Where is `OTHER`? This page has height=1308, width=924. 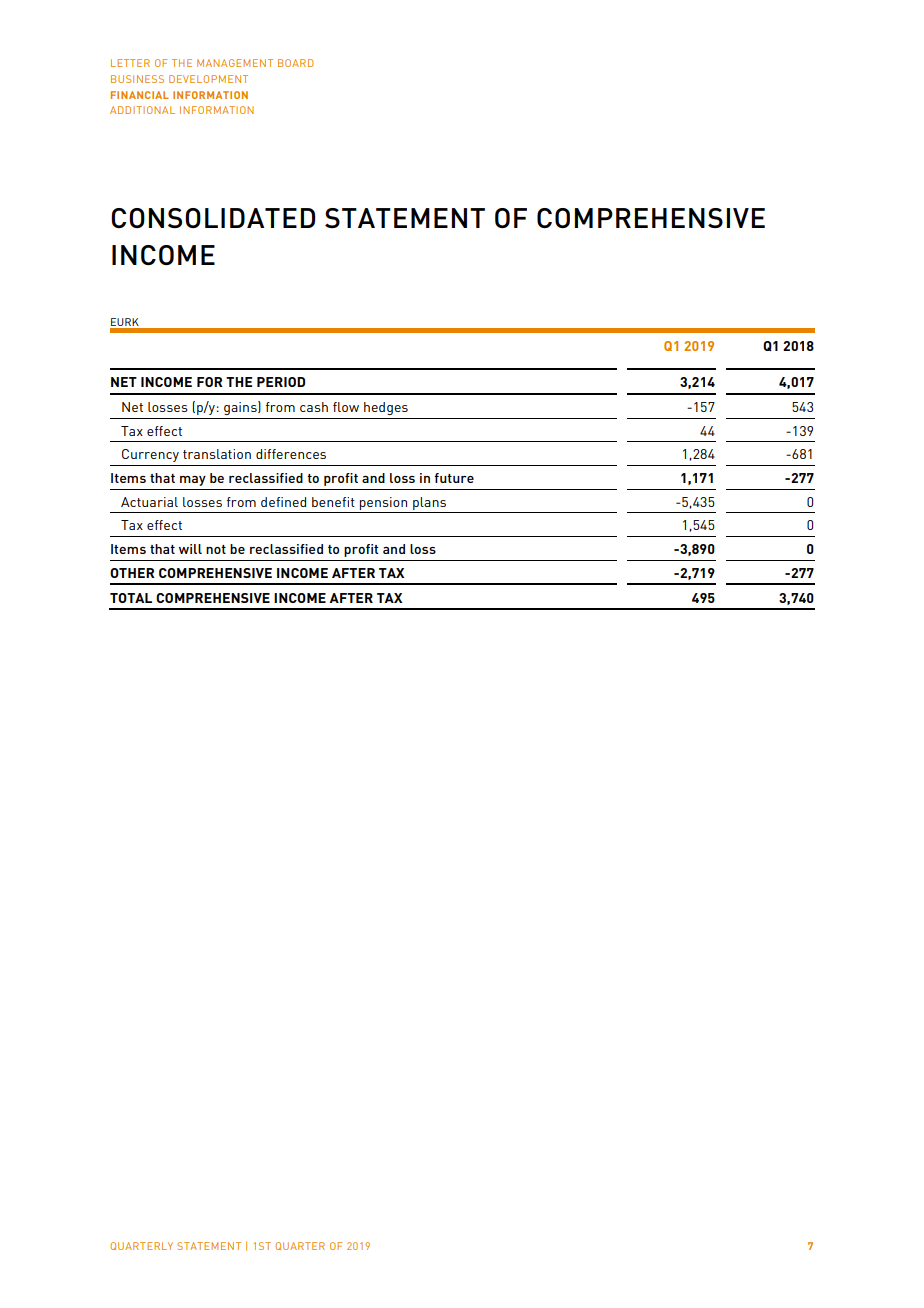
OTHER is located at coordinates (132, 573).
